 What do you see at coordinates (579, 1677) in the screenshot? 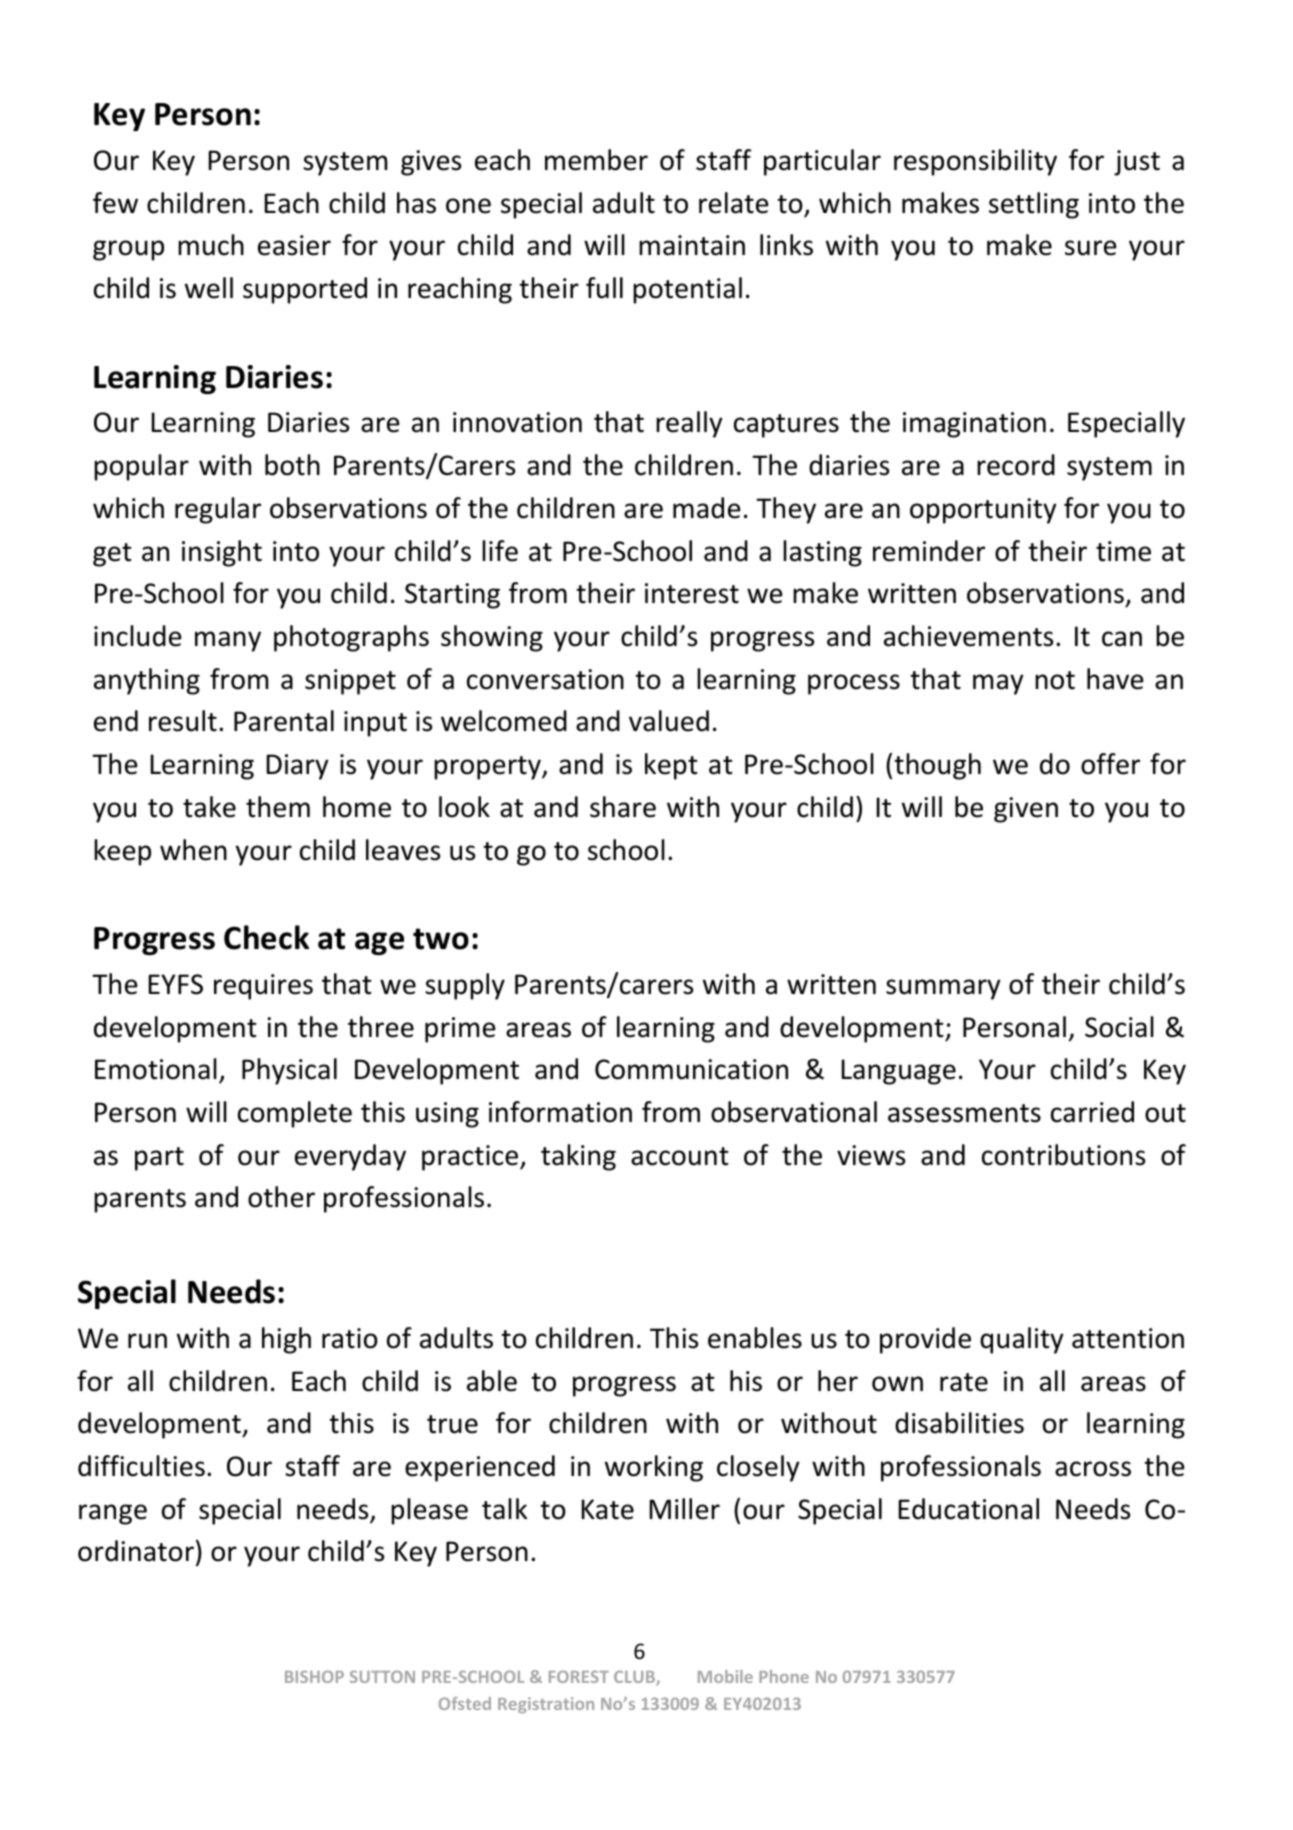
I see `FOREST` at bounding box center [579, 1677].
